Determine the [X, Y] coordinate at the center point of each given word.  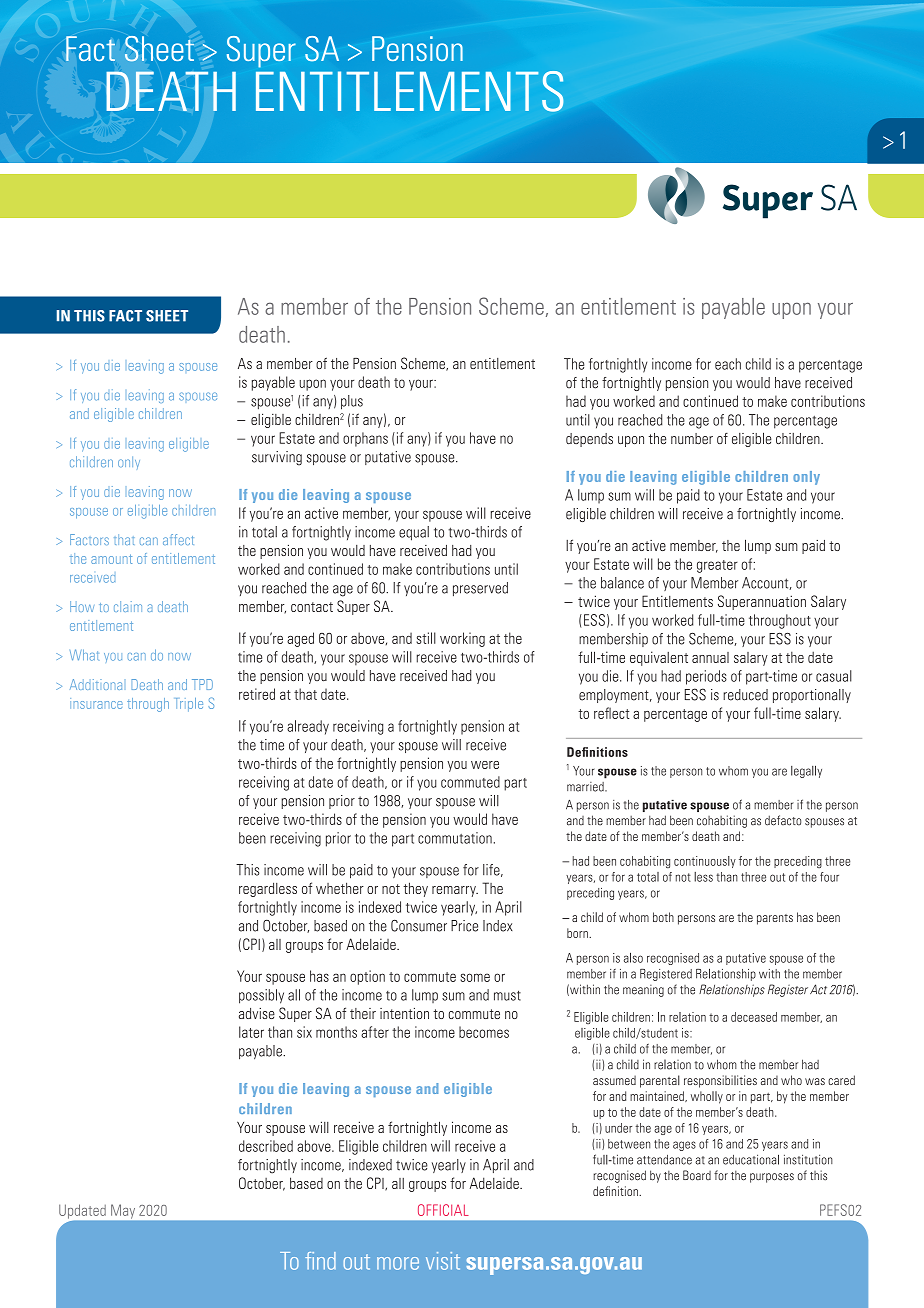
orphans [365, 439]
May [123, 1210]
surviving [277, 458]
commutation [455, 838]
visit [443, 1261]
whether [340, 888]
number [692, 438]
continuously [705, 862]
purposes [772, 1178]
